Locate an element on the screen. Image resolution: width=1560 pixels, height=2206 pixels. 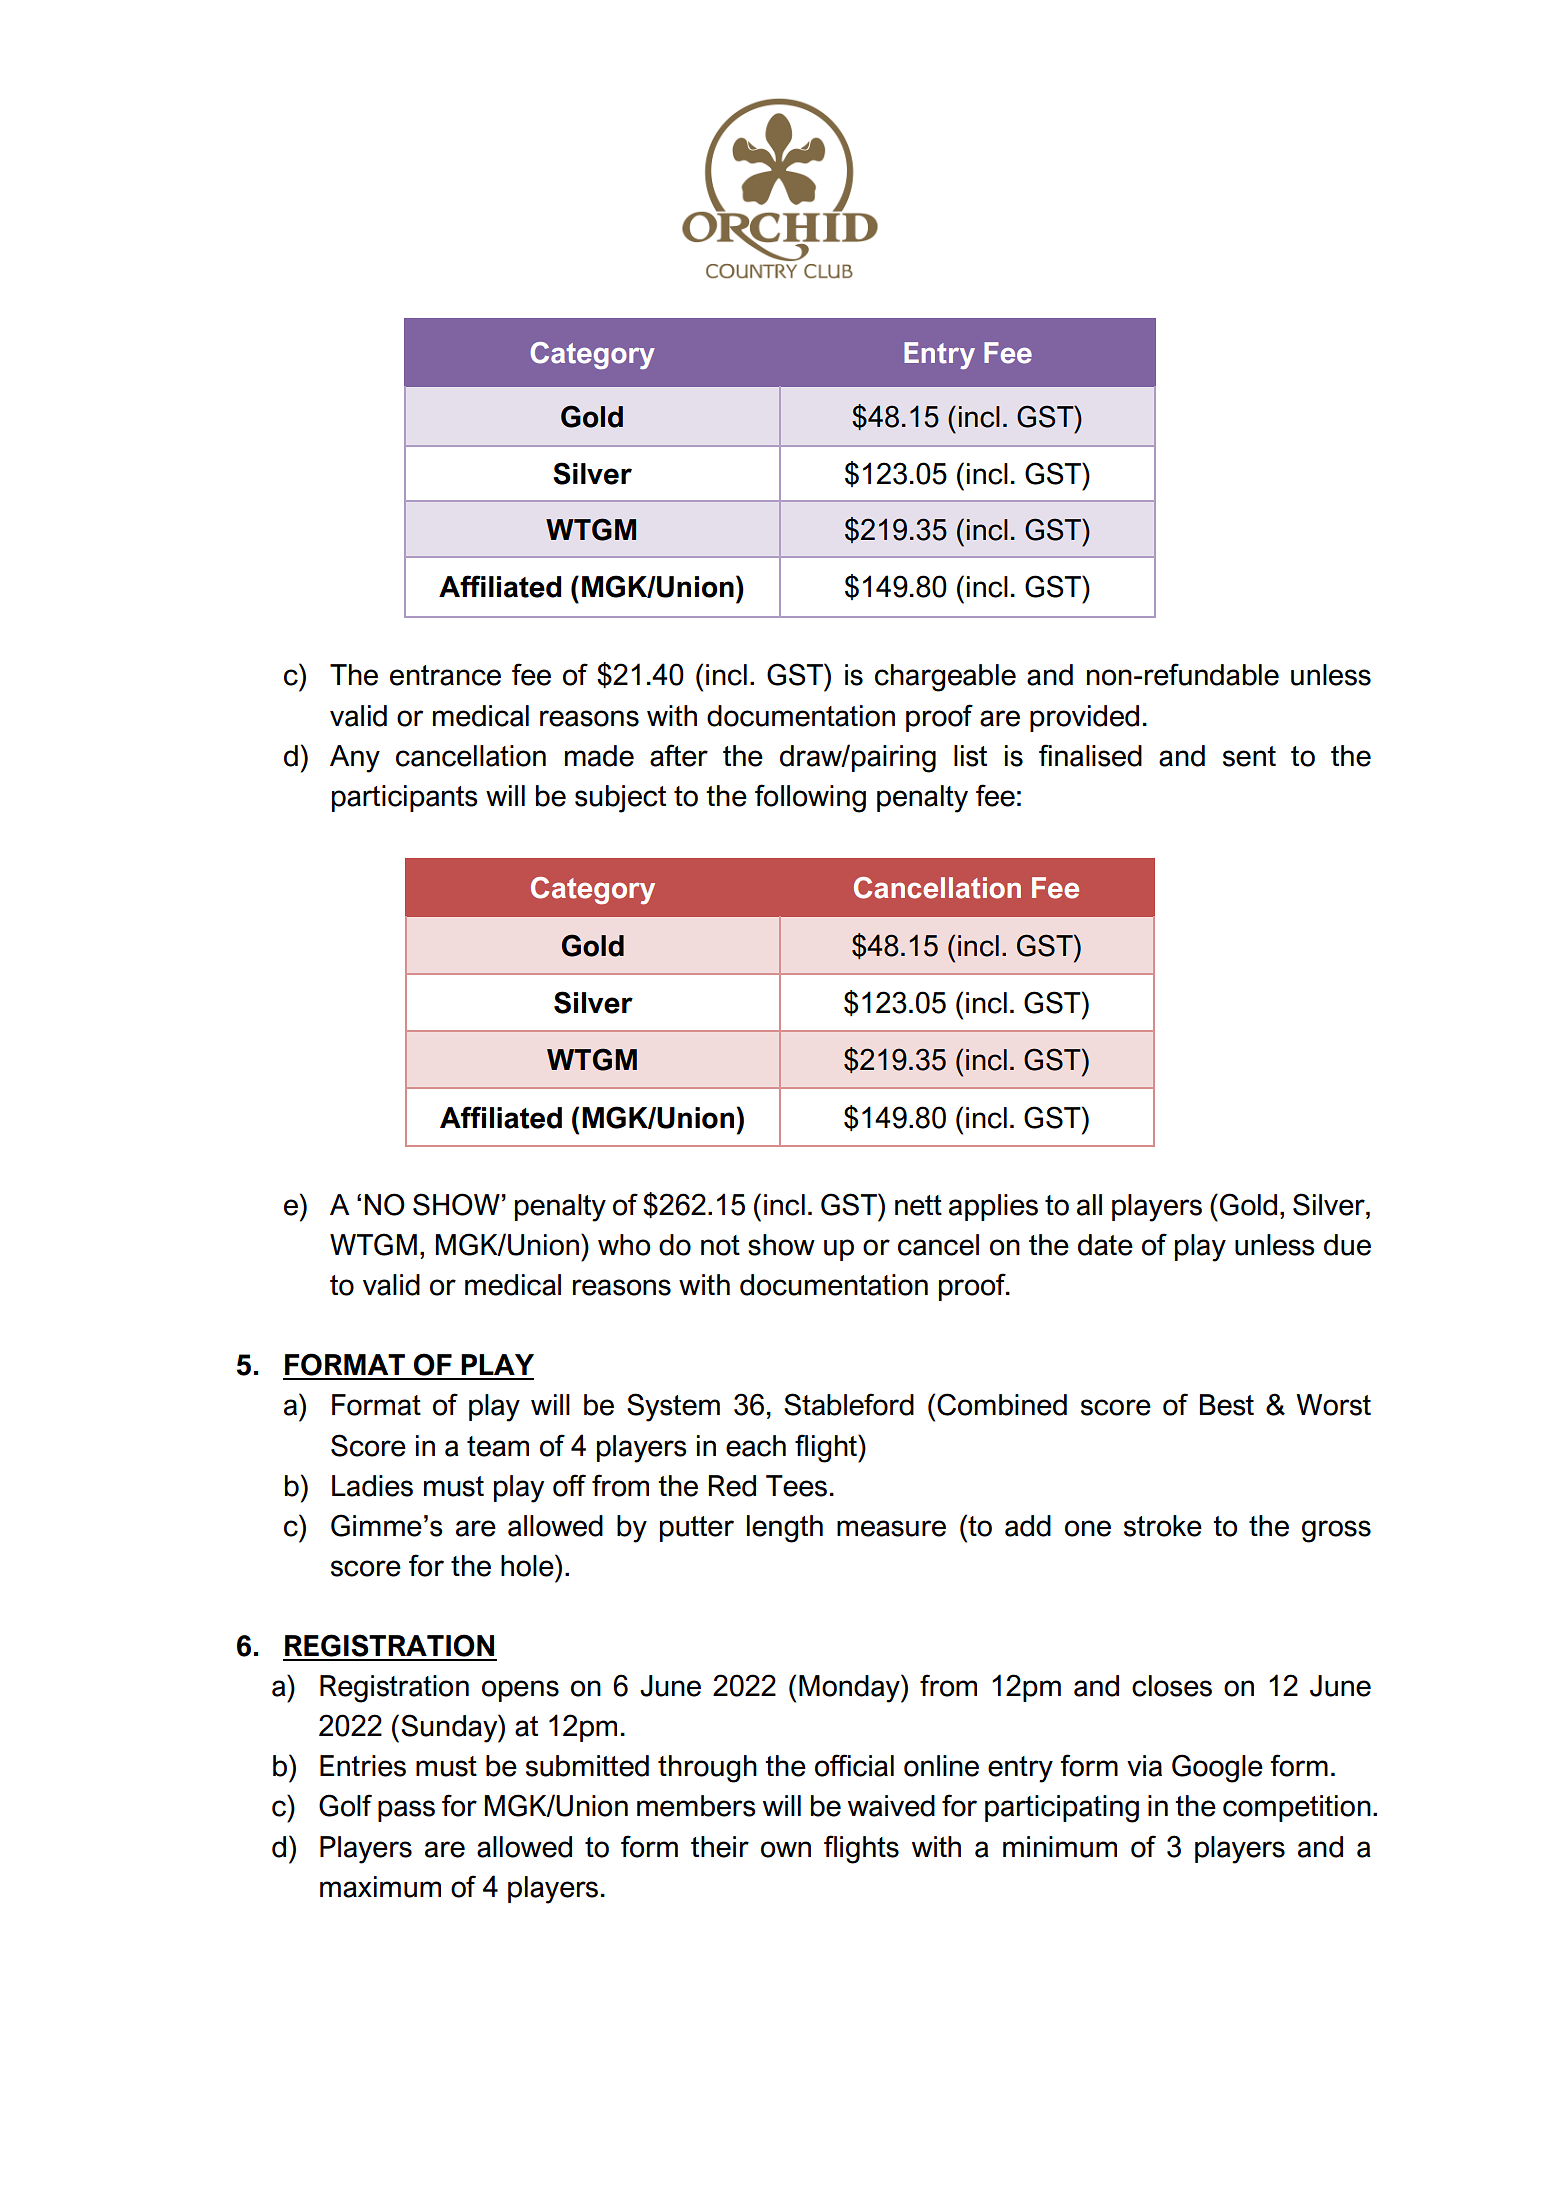
due is located at coordinates (1347, 1245).
